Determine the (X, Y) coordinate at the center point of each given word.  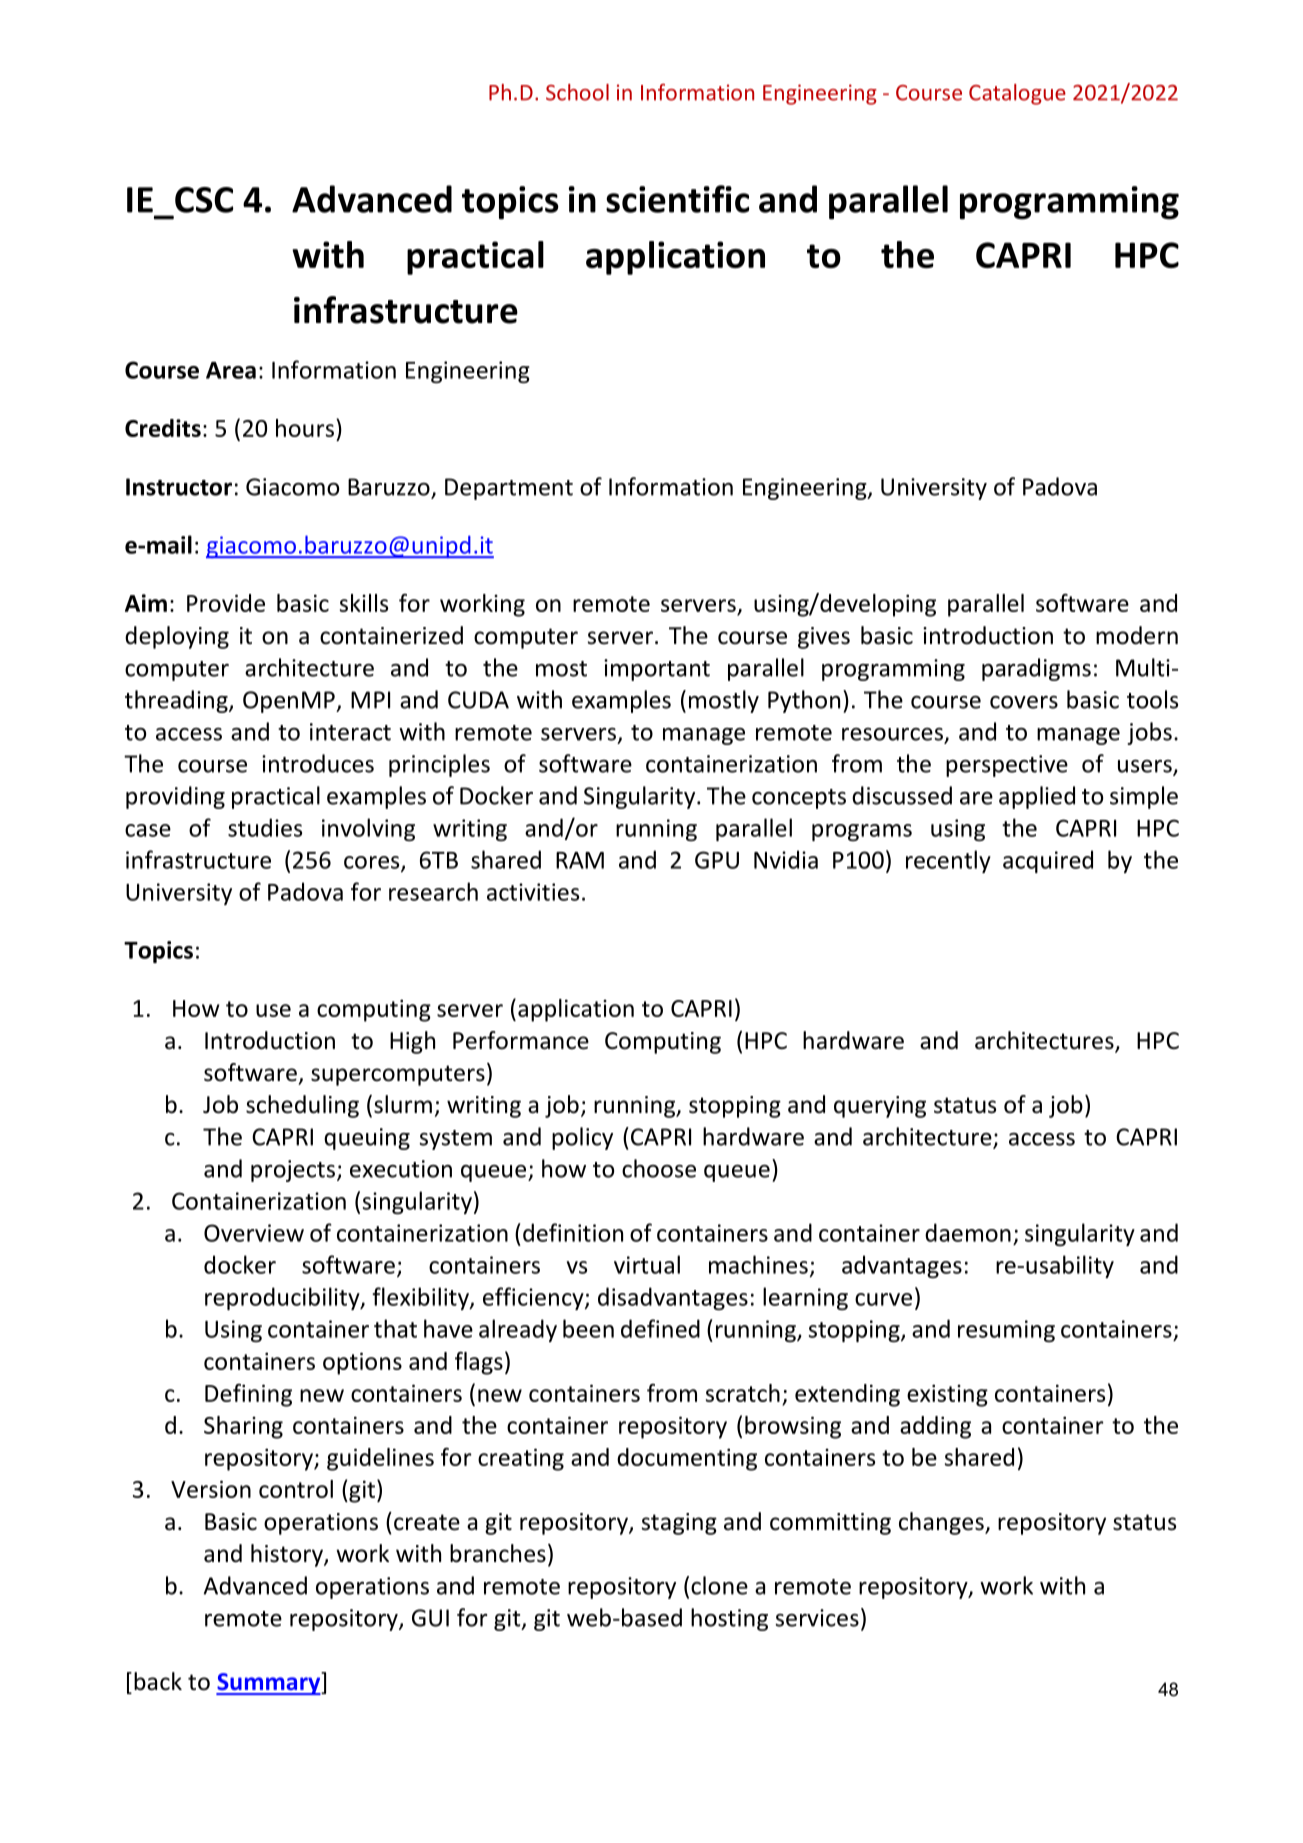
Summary (269, 1683)
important (657, 670)
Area (231, 370)
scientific (677, 199)
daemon (968, 1232)
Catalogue (1017, 94)
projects (293, 1171)
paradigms (1036, 669)
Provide (226, 603)
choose (659, 1168)
